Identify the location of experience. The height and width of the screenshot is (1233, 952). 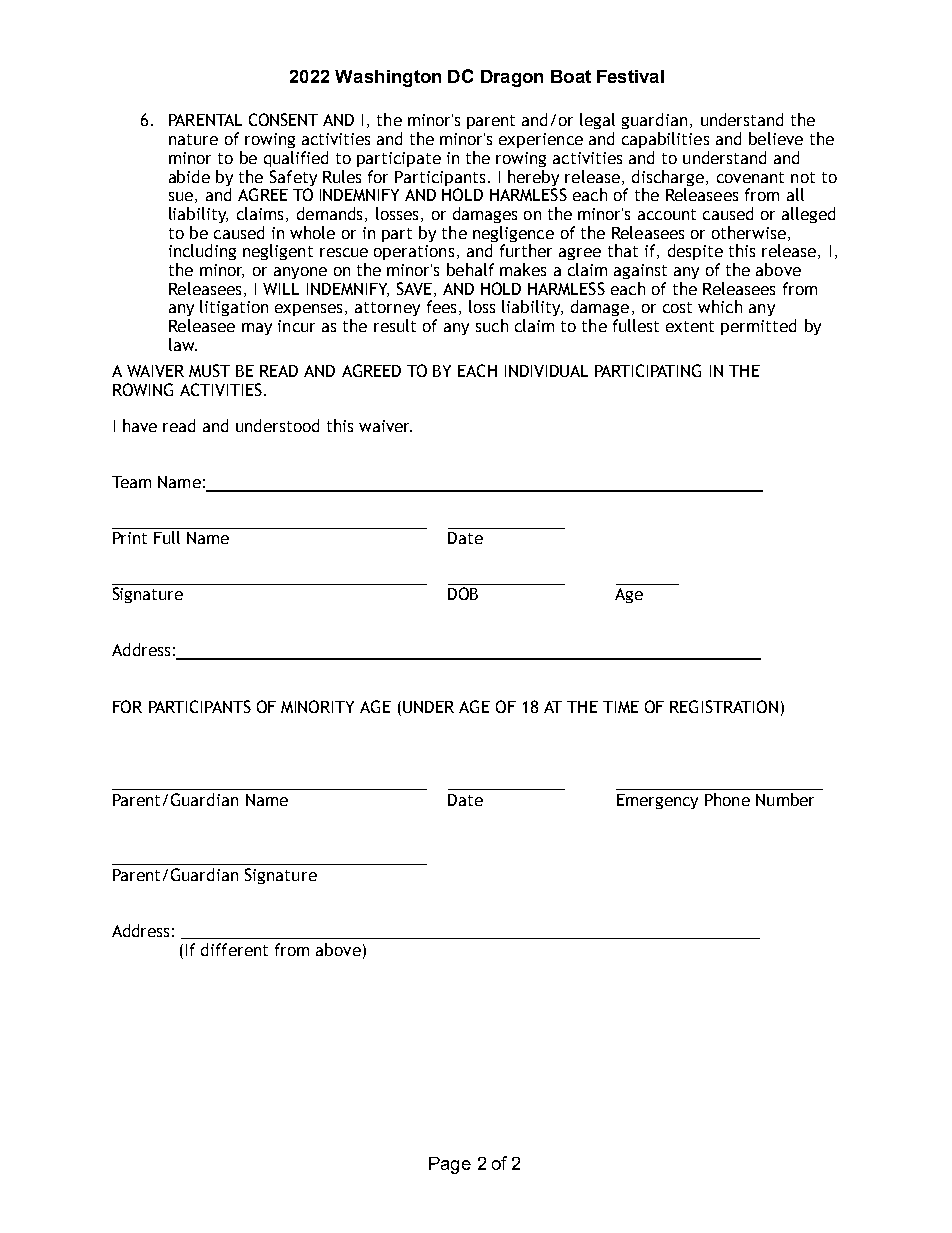
(541, 140).
